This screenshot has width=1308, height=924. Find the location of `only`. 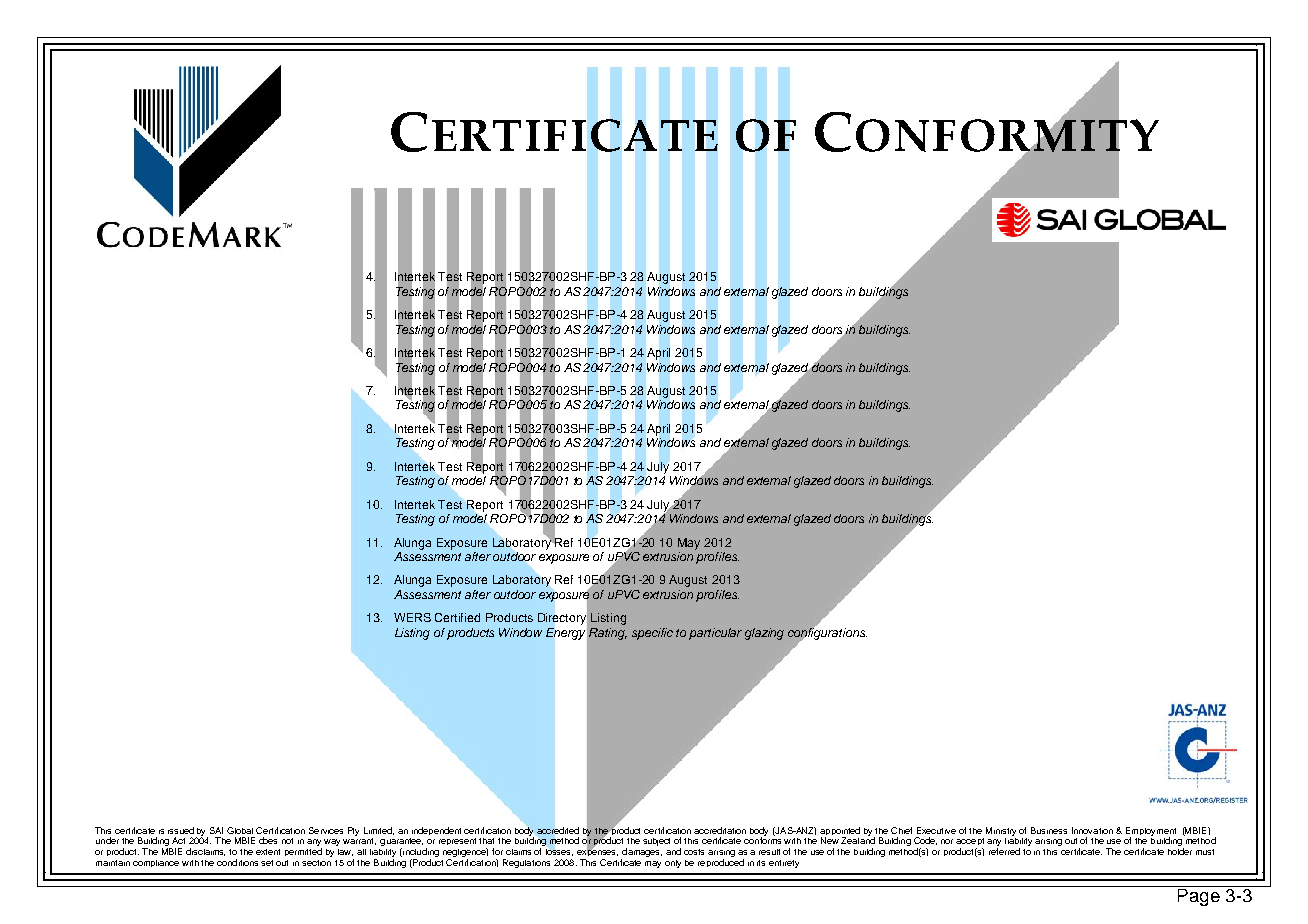

only is located at coordinates (673, 864).
